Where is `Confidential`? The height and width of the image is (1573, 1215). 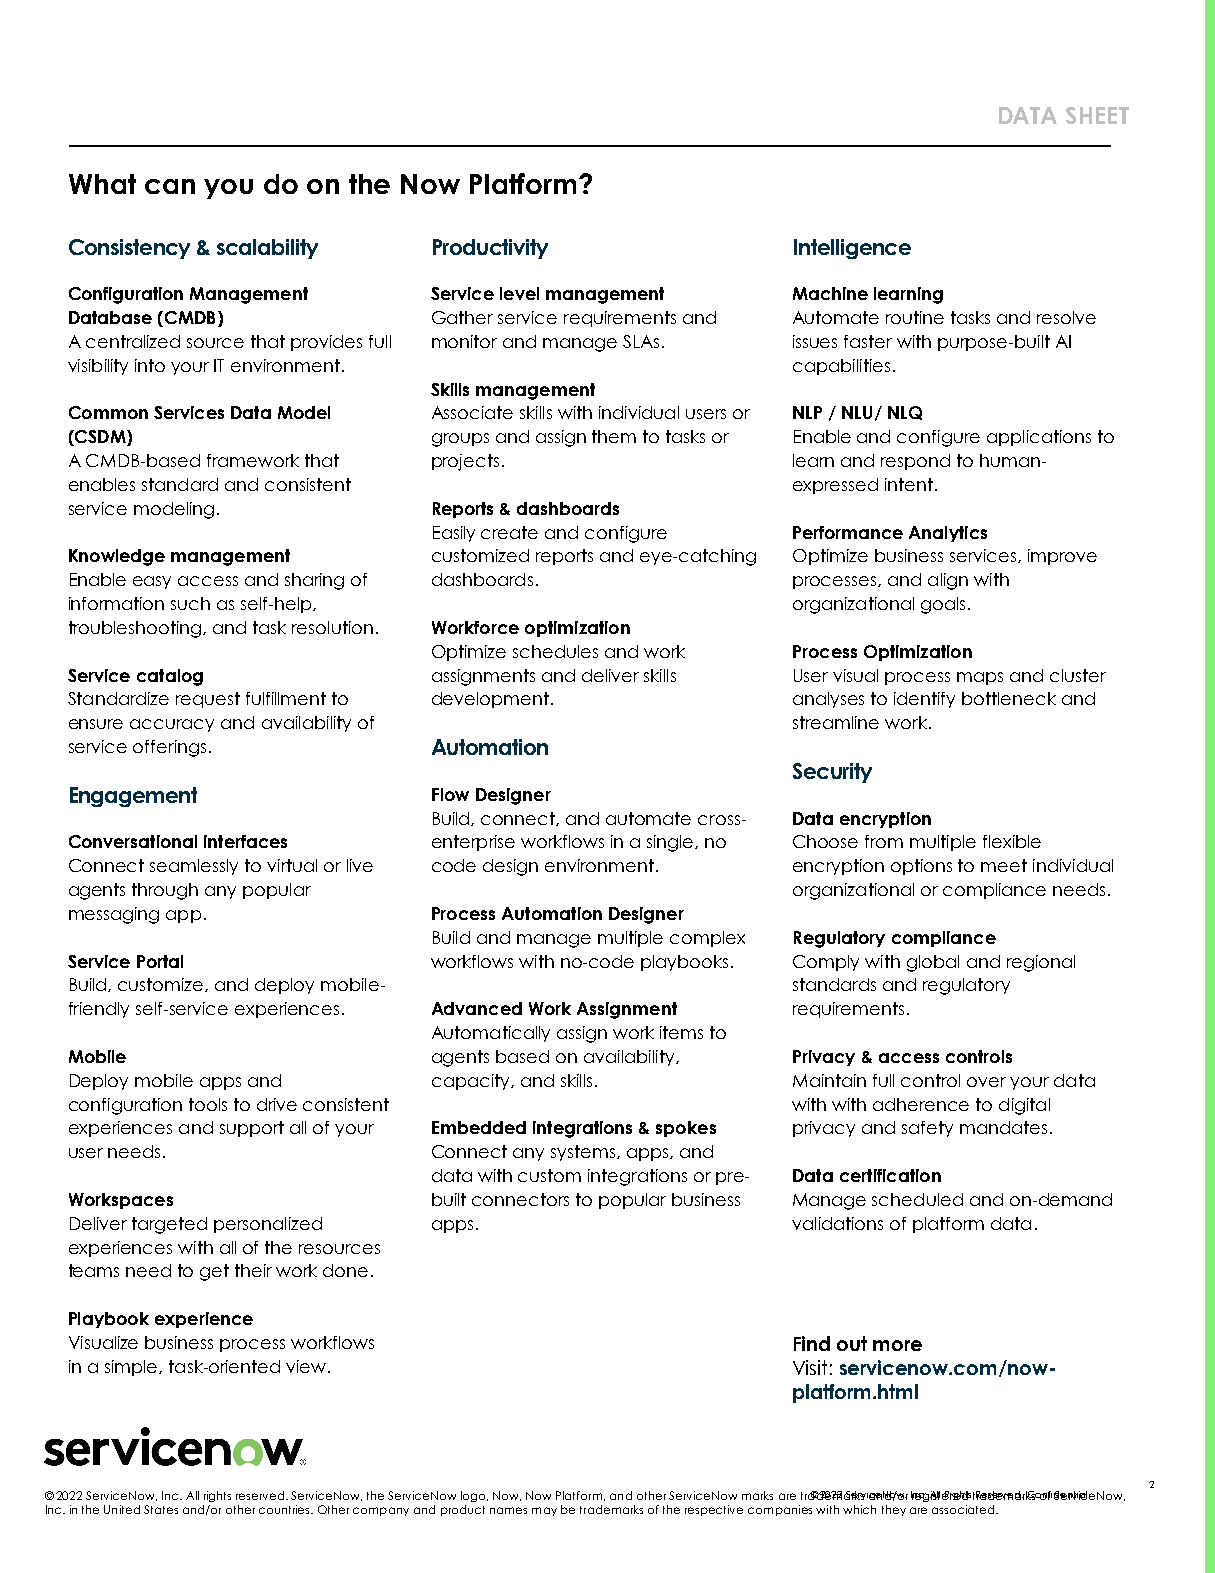 Confidential is located at coordinates (1056, 1495).
